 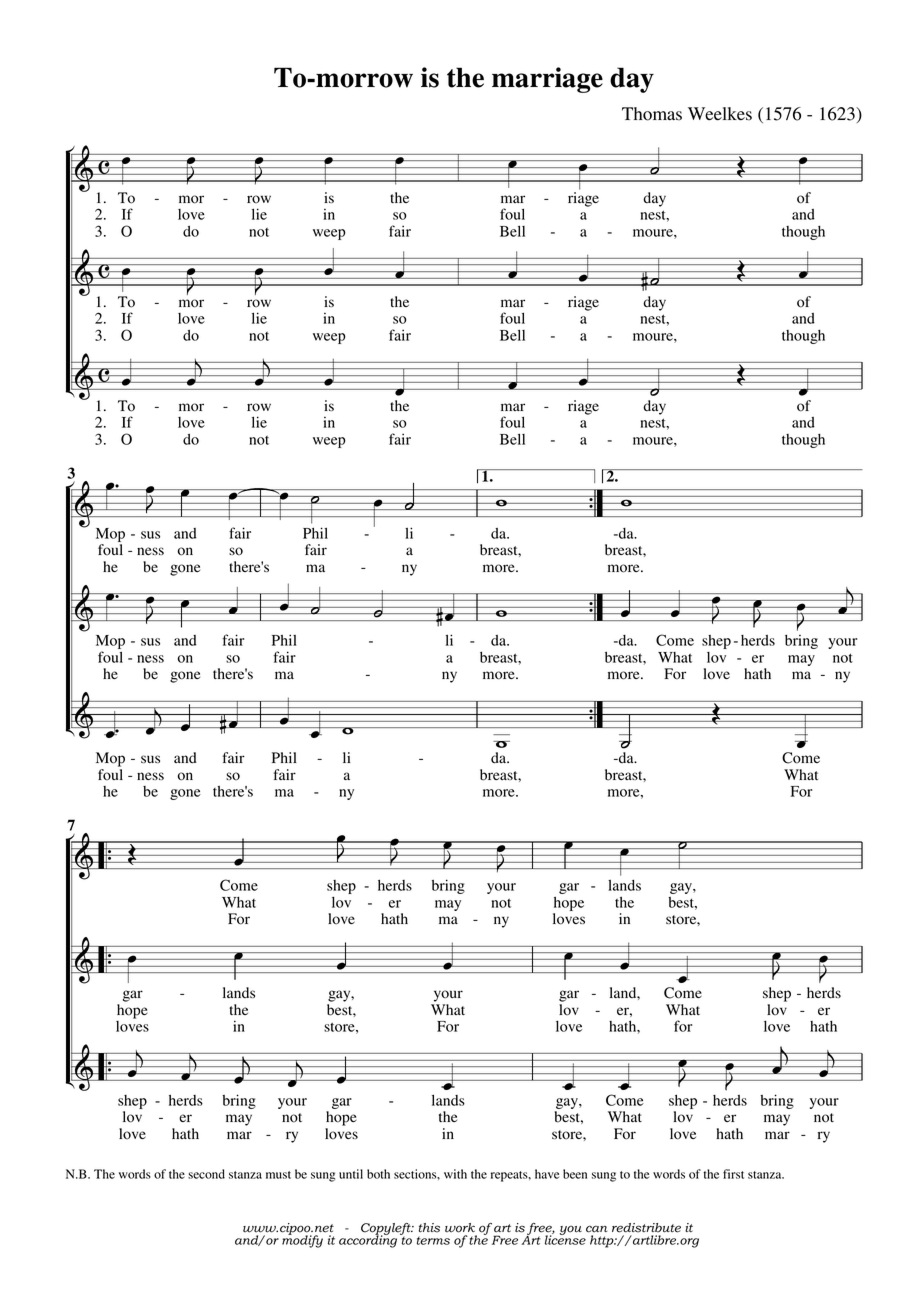 I want to click on have, so click(x=547, y=1174).
